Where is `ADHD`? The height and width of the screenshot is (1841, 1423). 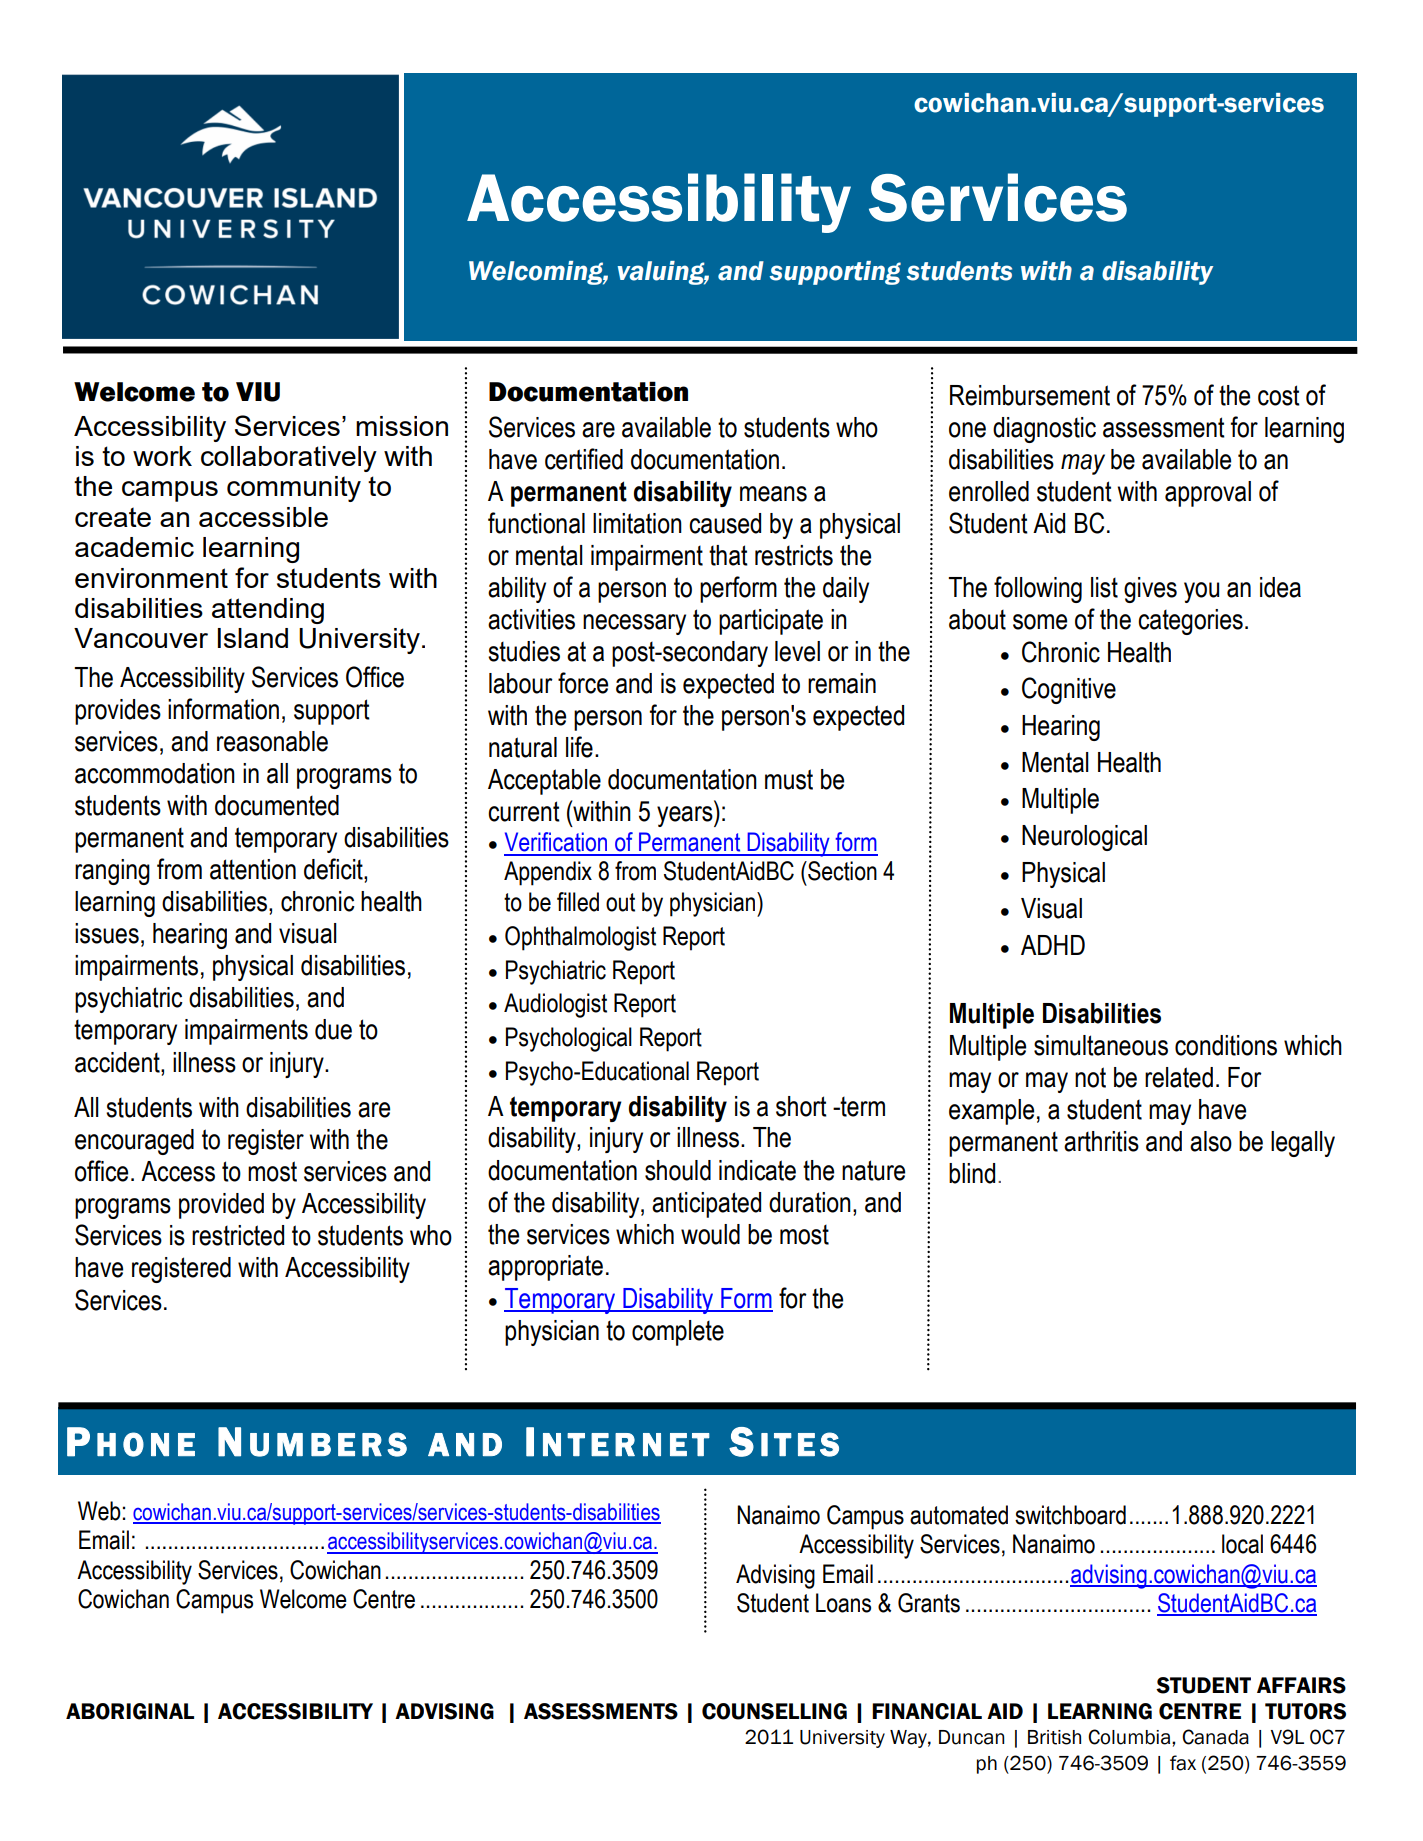
ADHD is located at coordinates (1053, 945).
